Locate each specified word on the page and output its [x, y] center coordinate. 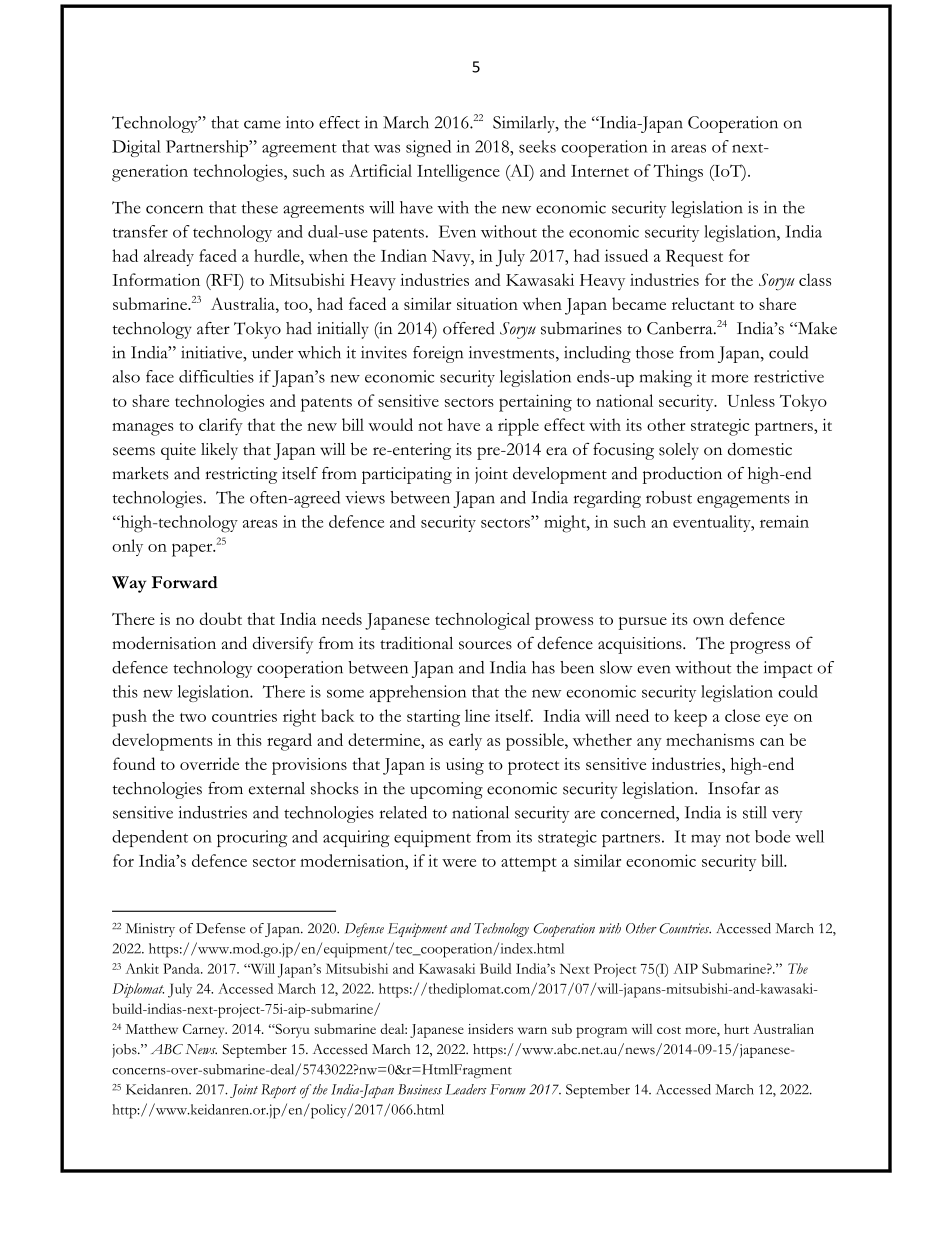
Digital [136, 148]
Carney [205, 1031]
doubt [220, 618]
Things [678, 173]
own [708, 621]
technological [482, 621]
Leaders [466, 1089]
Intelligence [458, 173]
